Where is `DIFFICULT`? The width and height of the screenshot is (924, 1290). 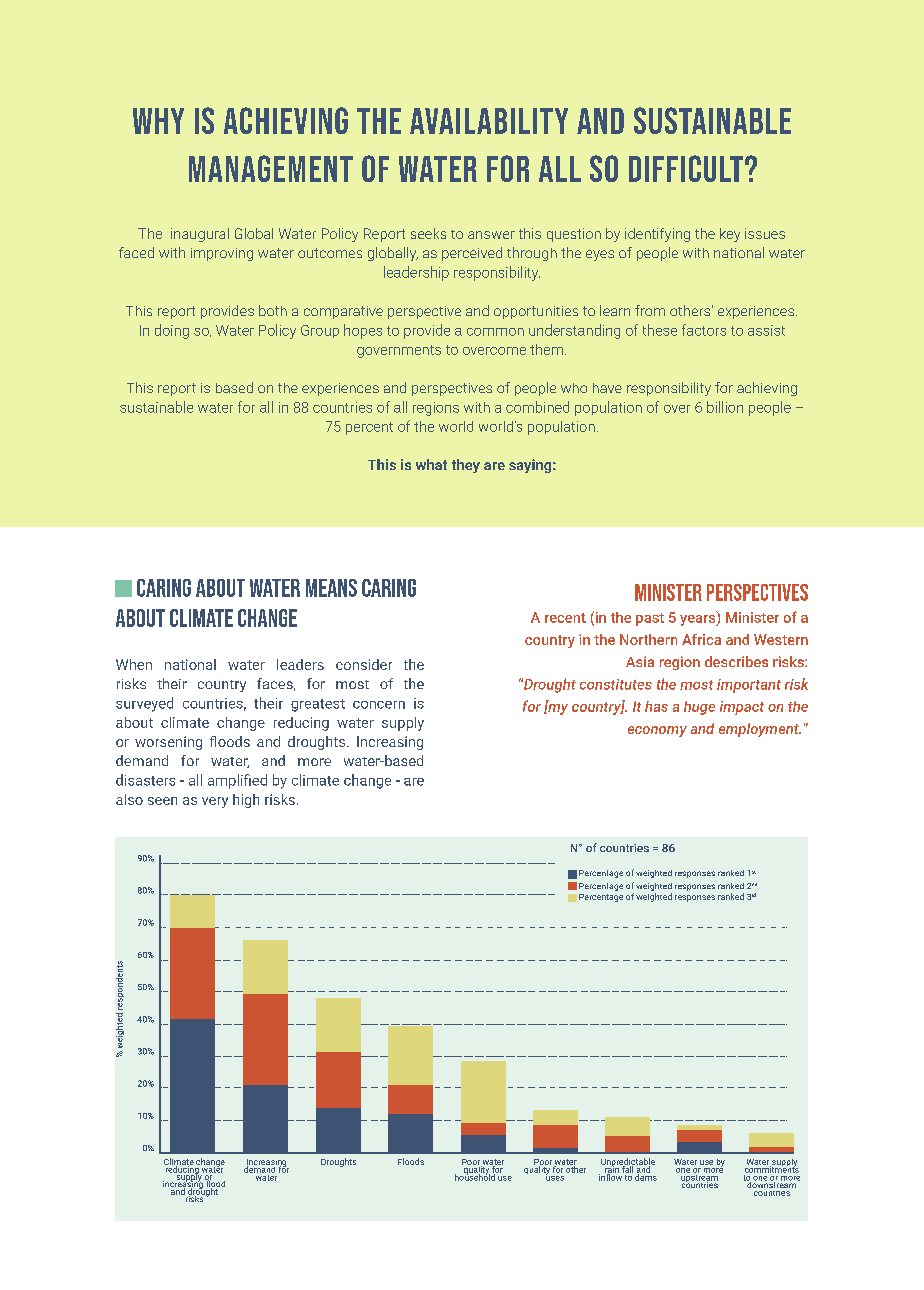 DIFFICULT is located at coordinates (686, 168).
